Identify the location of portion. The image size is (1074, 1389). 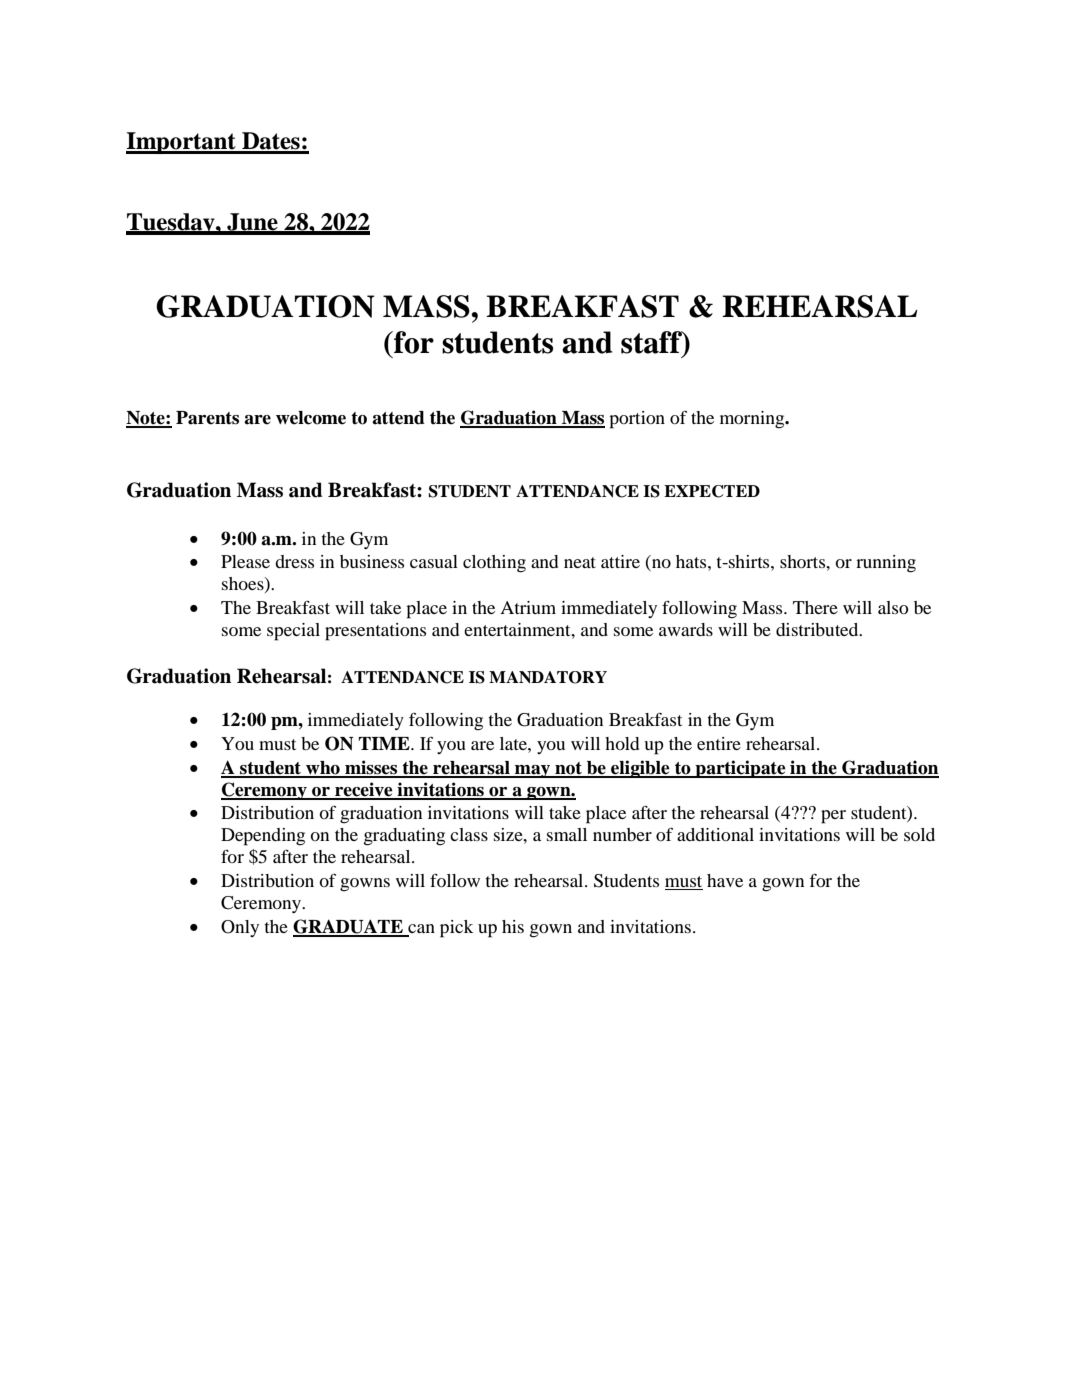
(637, 420).
